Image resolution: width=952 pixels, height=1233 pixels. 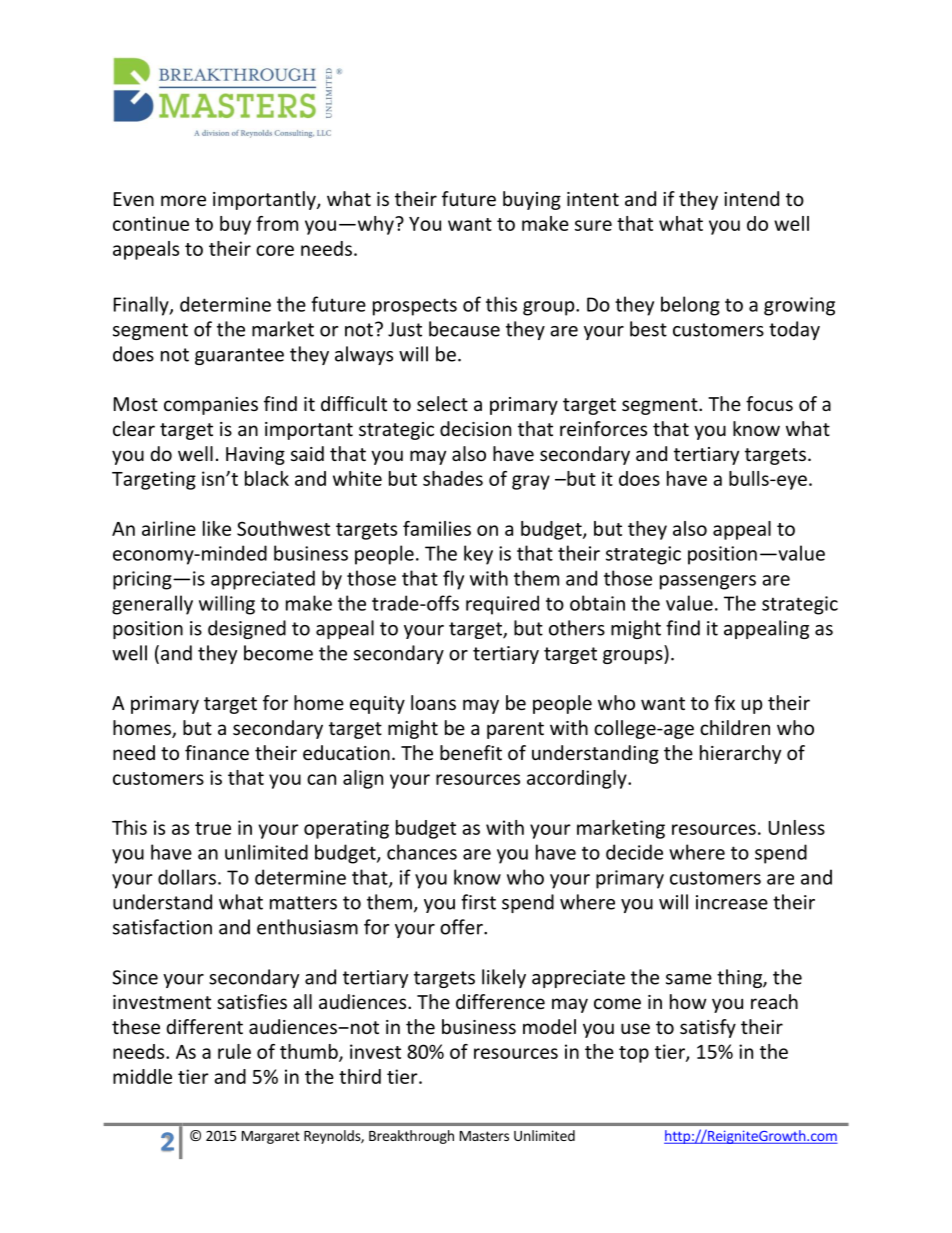 I want to click on Margaret, so click(x=271, y=1137).
